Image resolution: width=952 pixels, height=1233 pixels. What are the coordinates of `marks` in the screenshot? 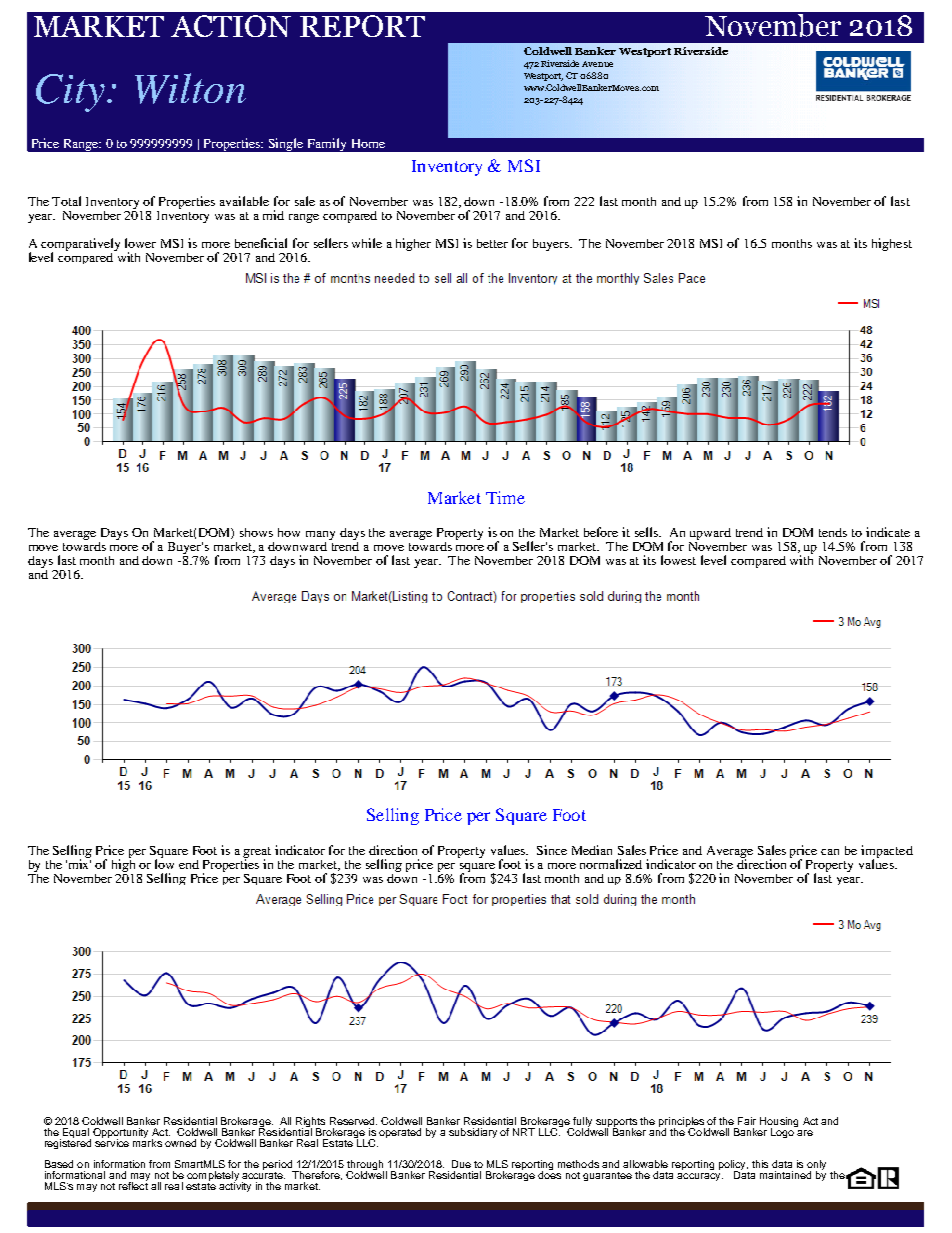 It's located at (147, 1141).
